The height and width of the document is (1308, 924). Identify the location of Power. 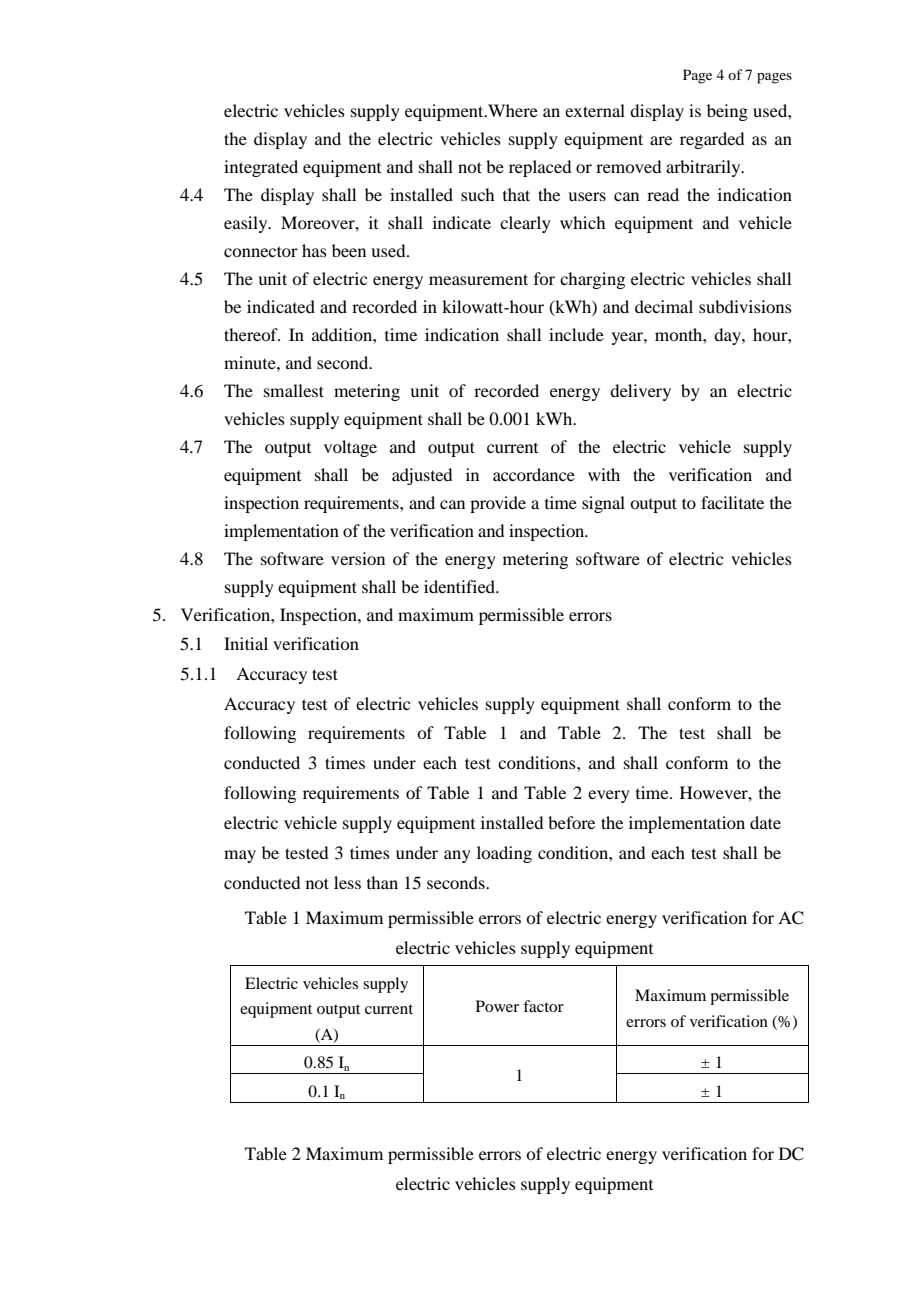
(497, 1006).
